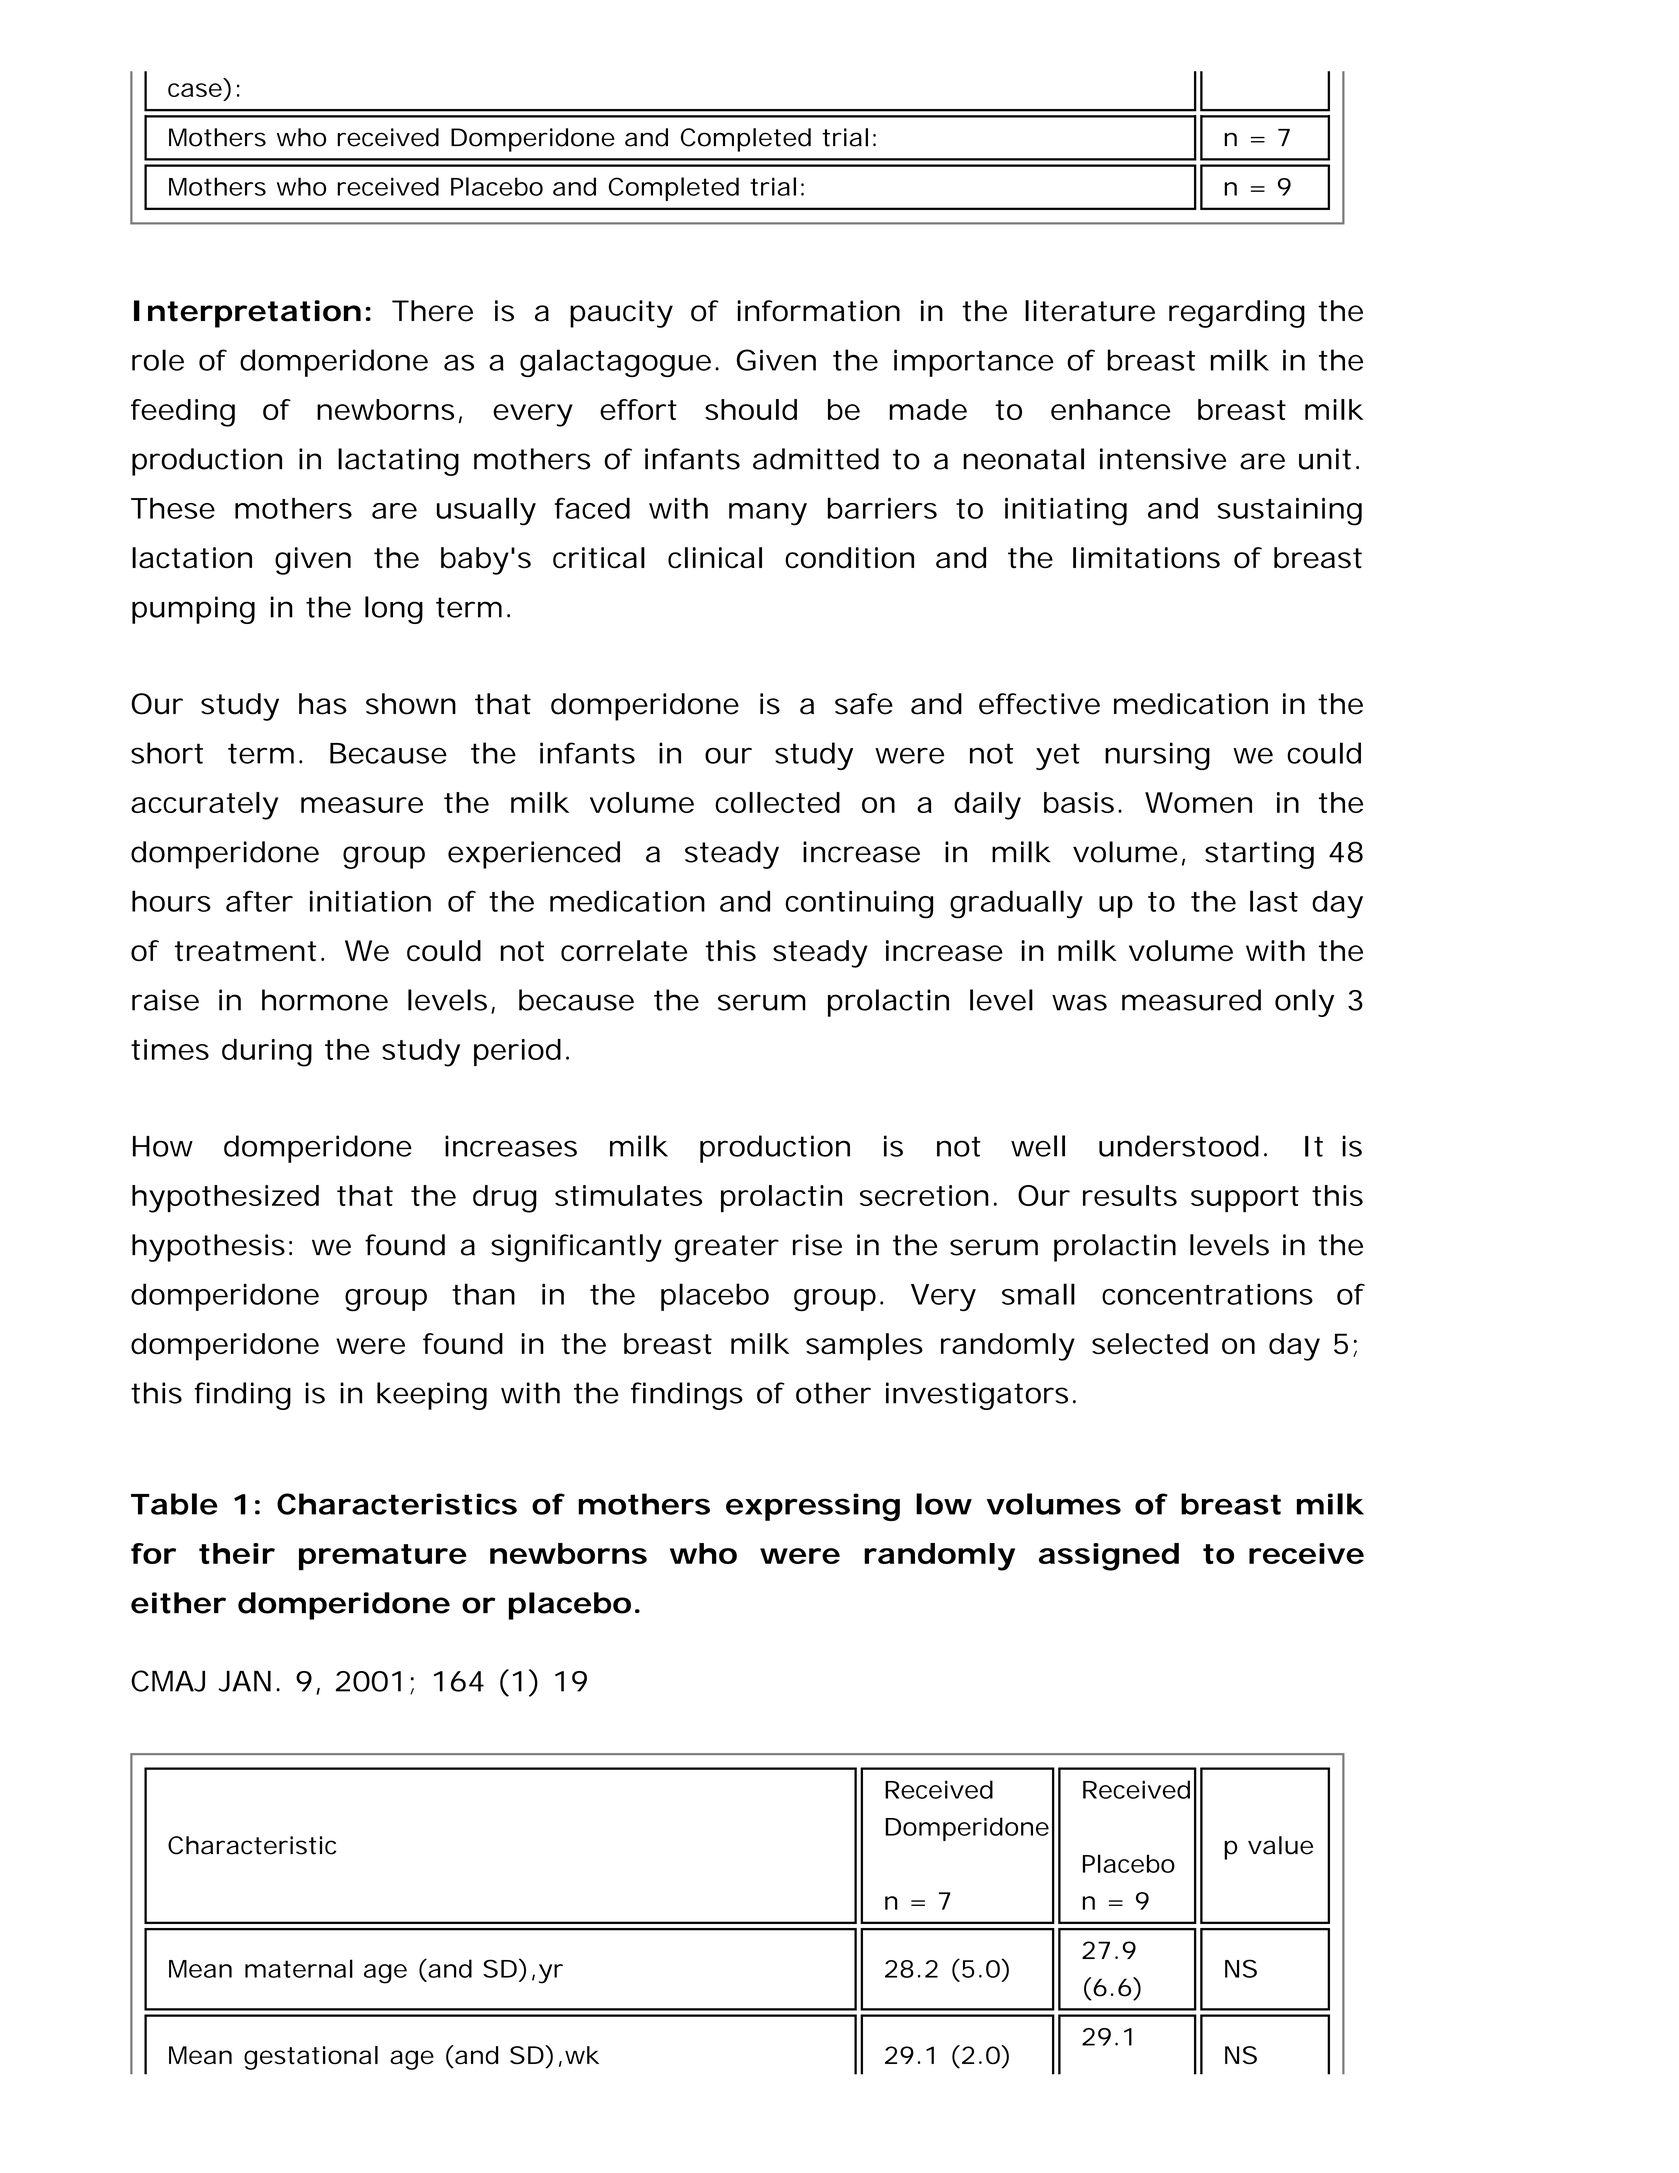 This screenshot has width=1679, height=2173. Describe the element at coordinates (599, 558) in the screenshot. I see `critical` at that location.
